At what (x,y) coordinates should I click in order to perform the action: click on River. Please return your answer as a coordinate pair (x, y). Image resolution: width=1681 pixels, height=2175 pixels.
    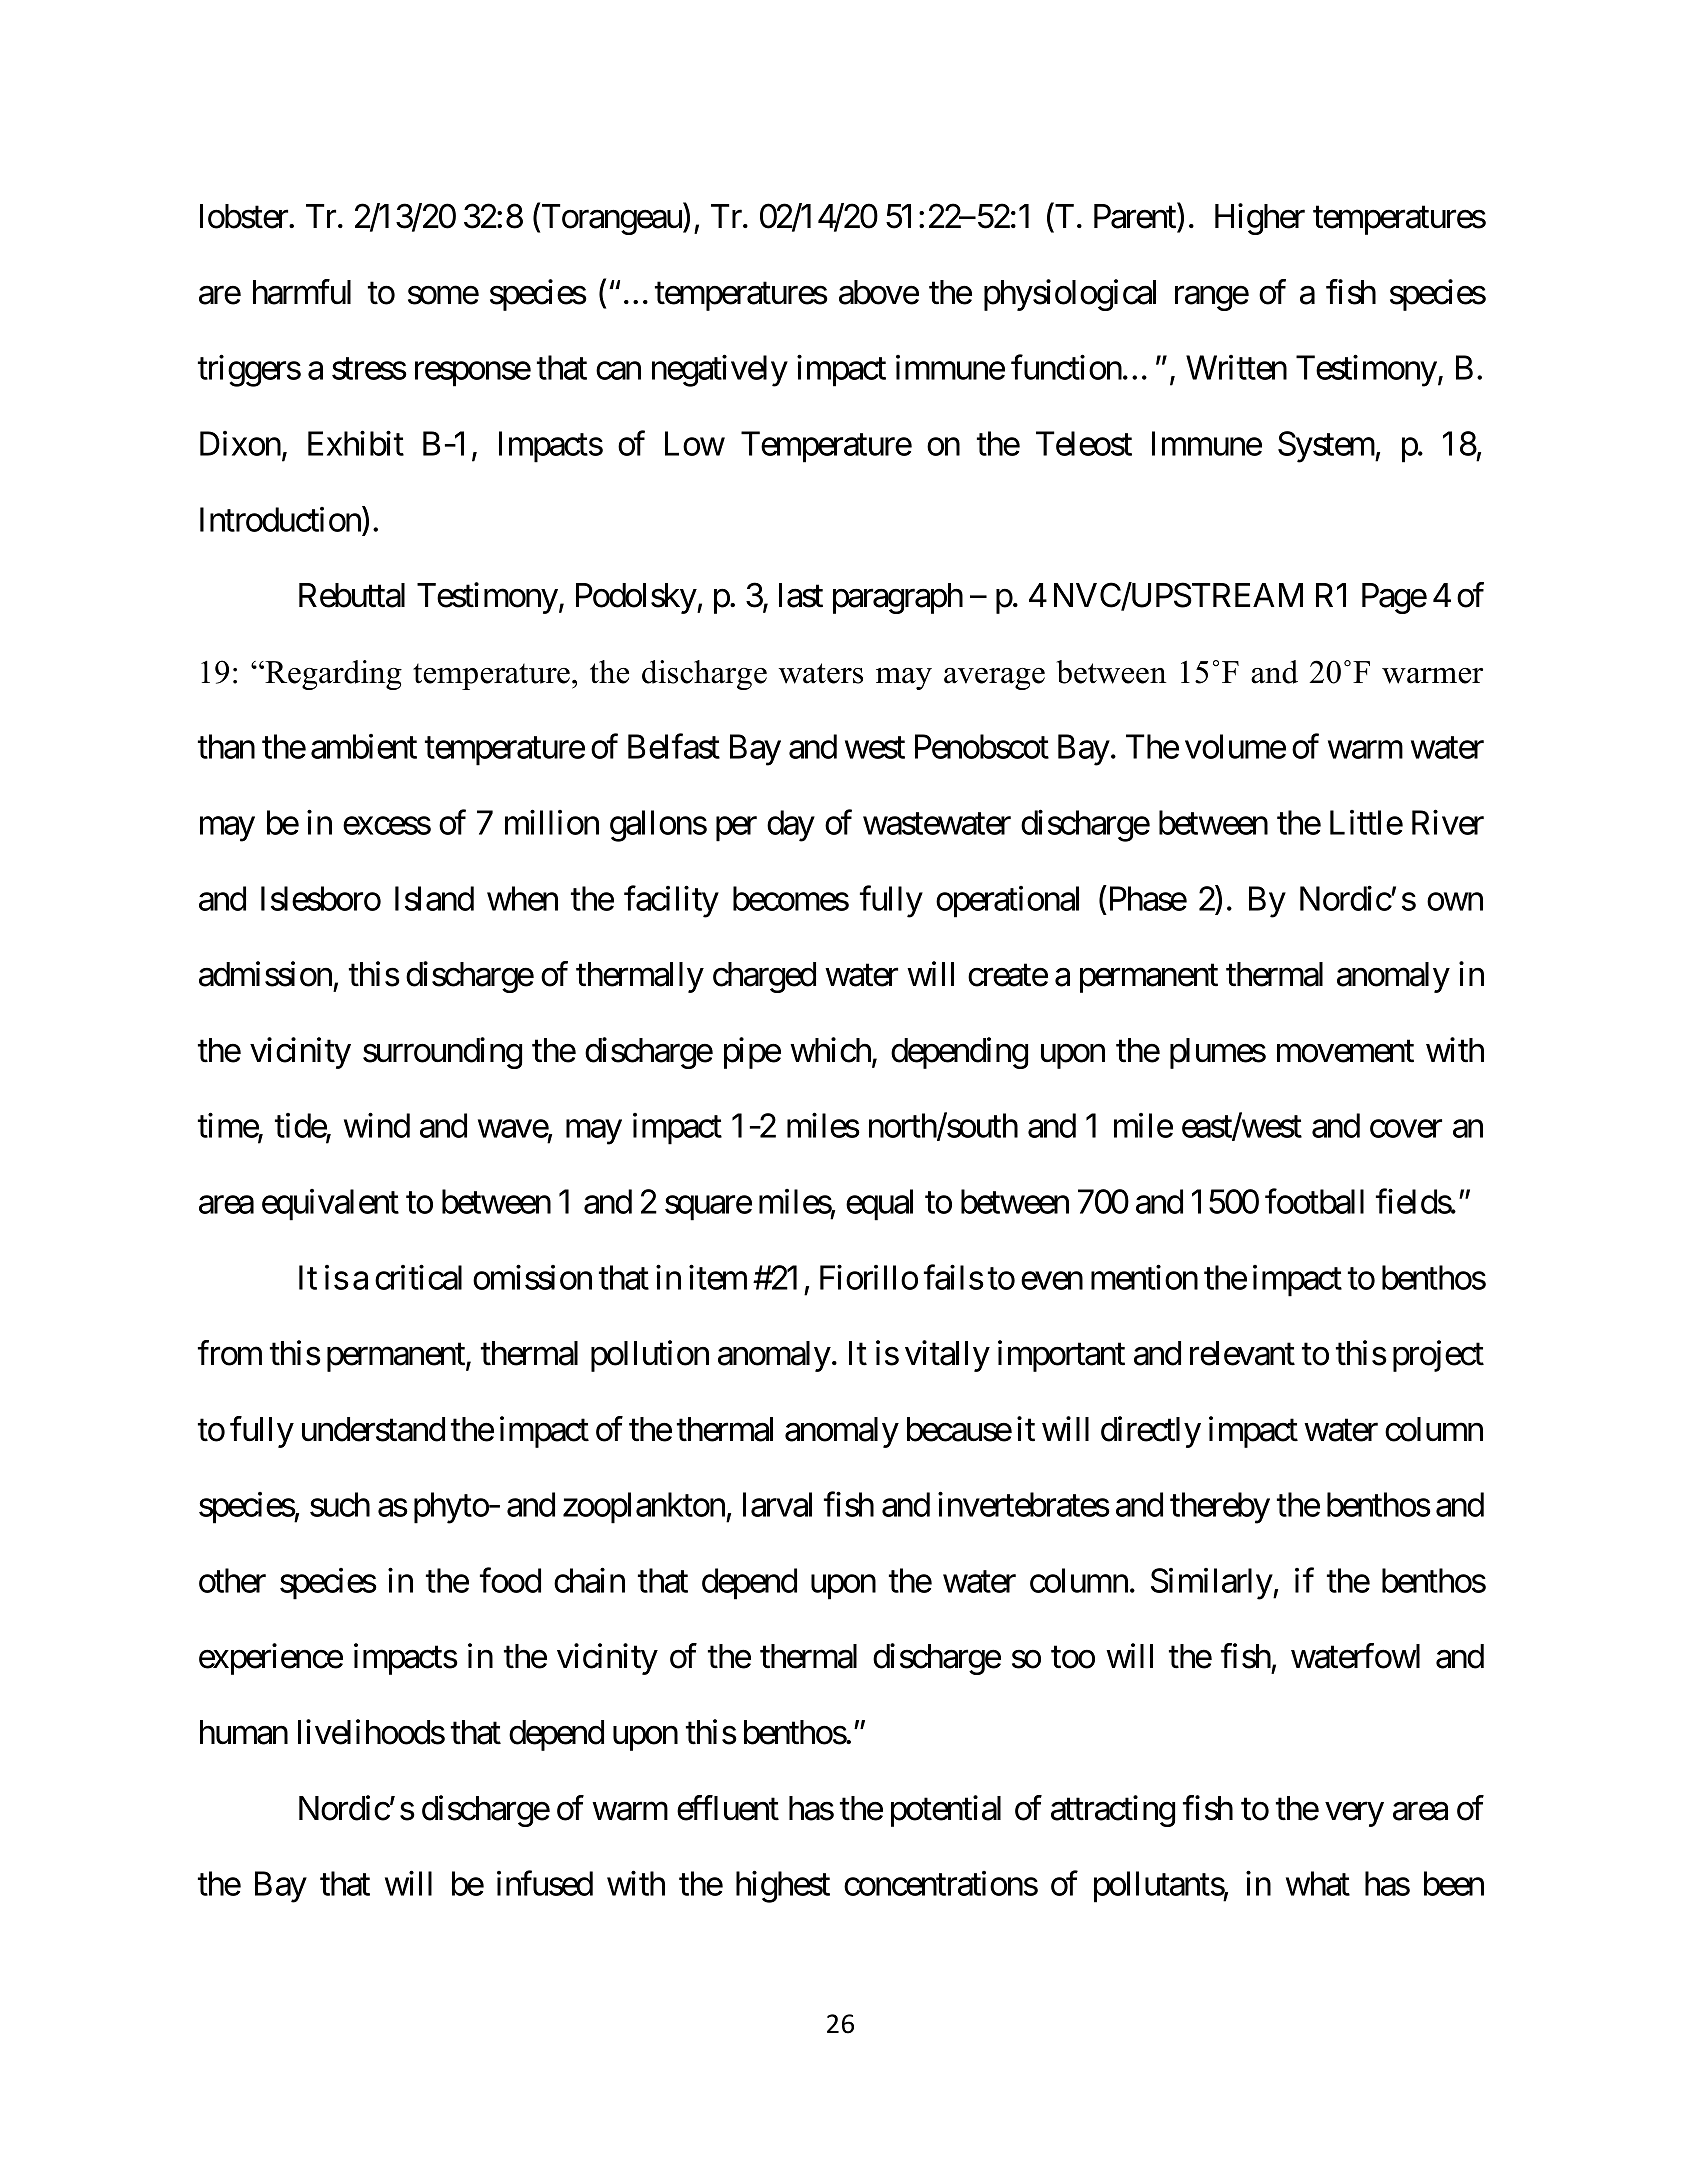
    Looking at the image, I should click on (1448, 822).
